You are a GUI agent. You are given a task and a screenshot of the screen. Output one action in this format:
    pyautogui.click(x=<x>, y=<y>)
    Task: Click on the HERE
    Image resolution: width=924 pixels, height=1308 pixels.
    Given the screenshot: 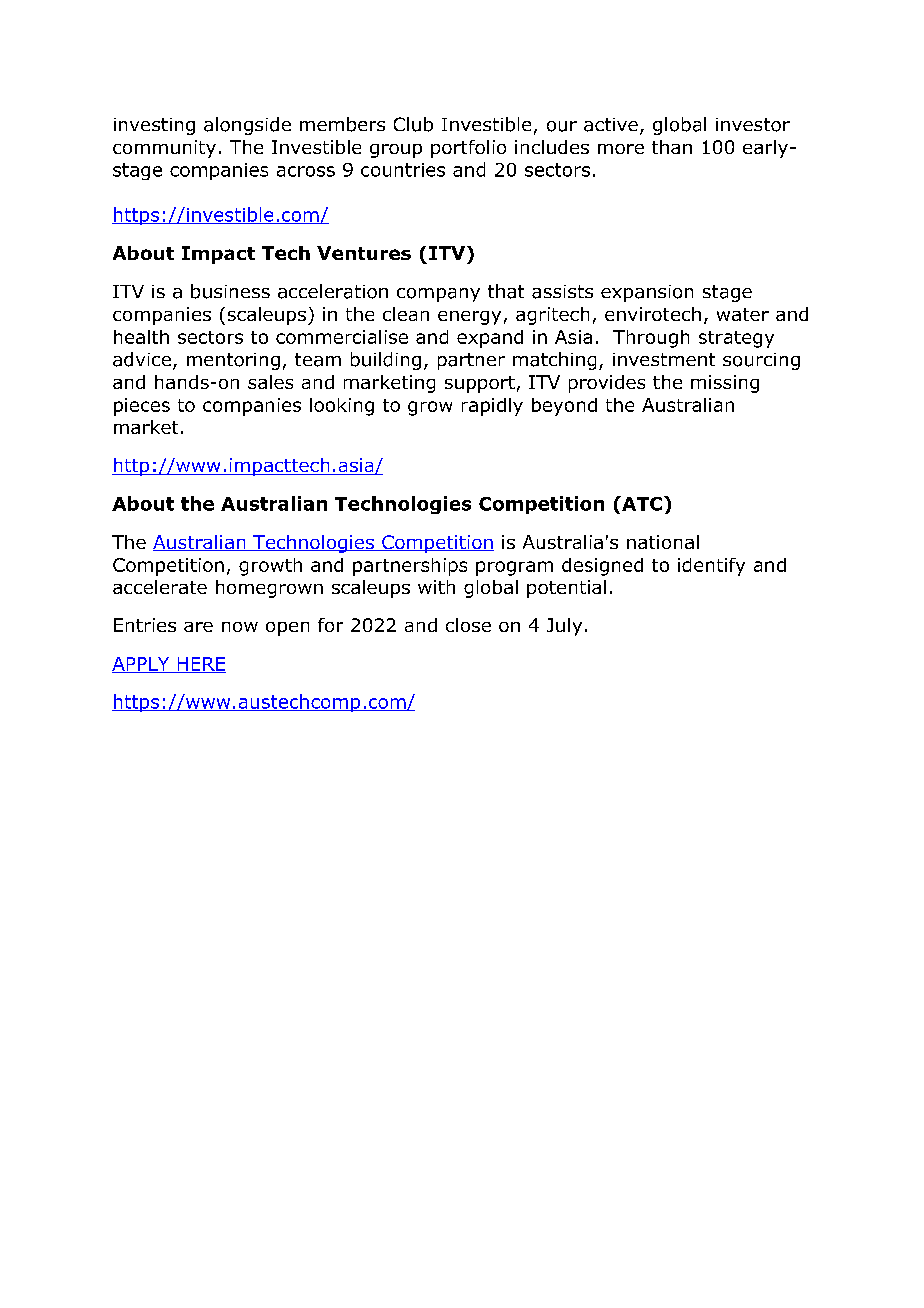 What is the action you would take?
    pyautogui.click(x=200, y=665)
